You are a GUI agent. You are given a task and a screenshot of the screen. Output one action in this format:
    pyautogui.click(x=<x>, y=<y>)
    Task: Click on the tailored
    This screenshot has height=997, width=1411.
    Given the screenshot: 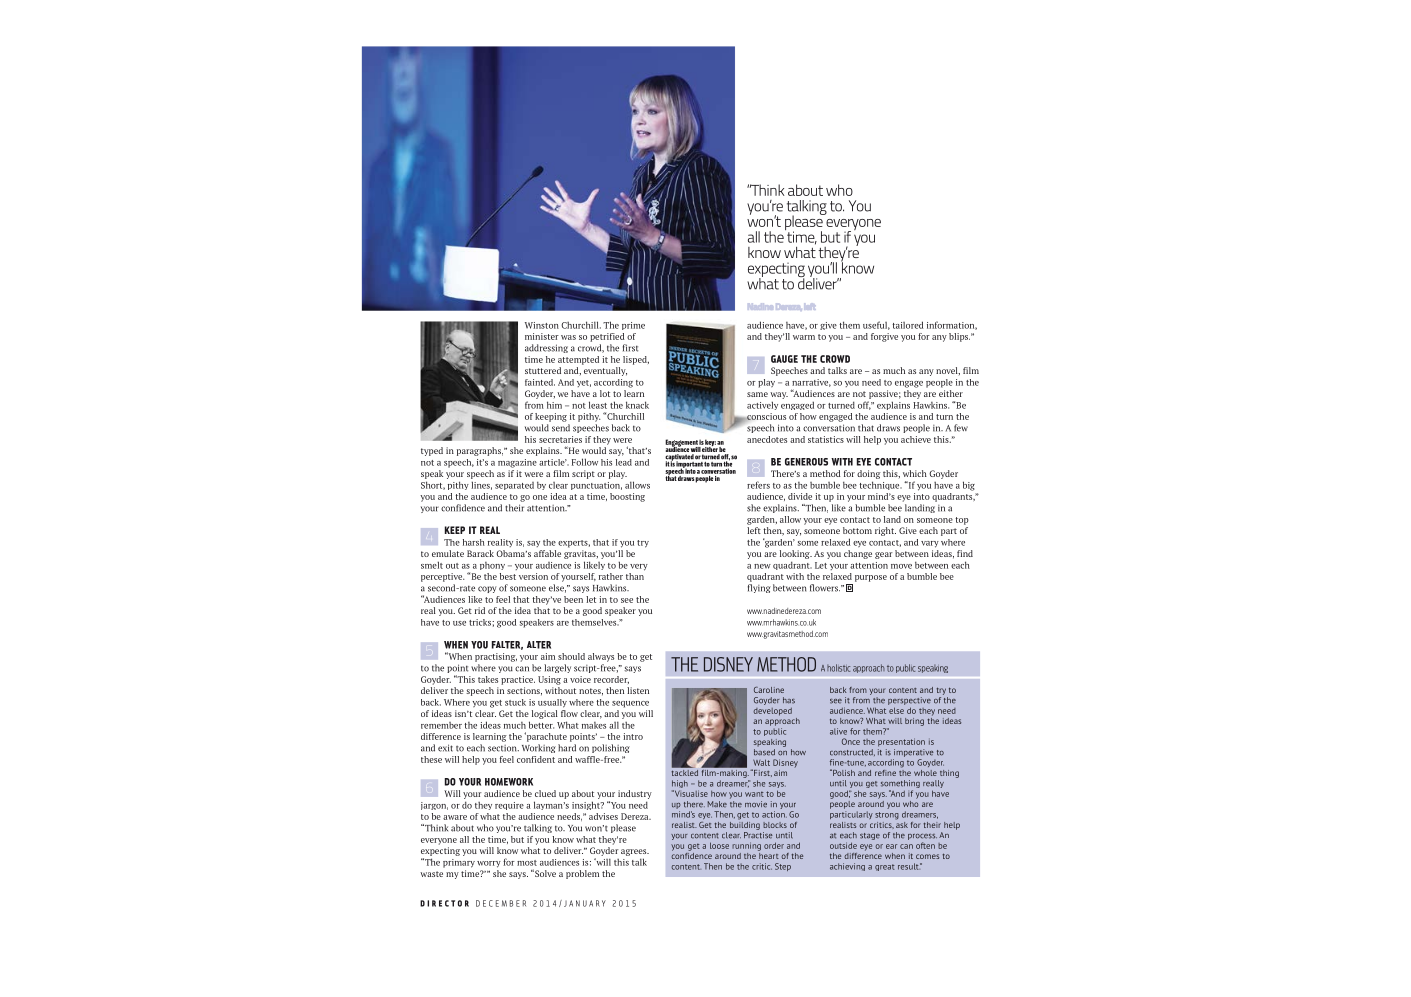 What is the action you would take?
    pyautogui.click(x=907, y=325)
